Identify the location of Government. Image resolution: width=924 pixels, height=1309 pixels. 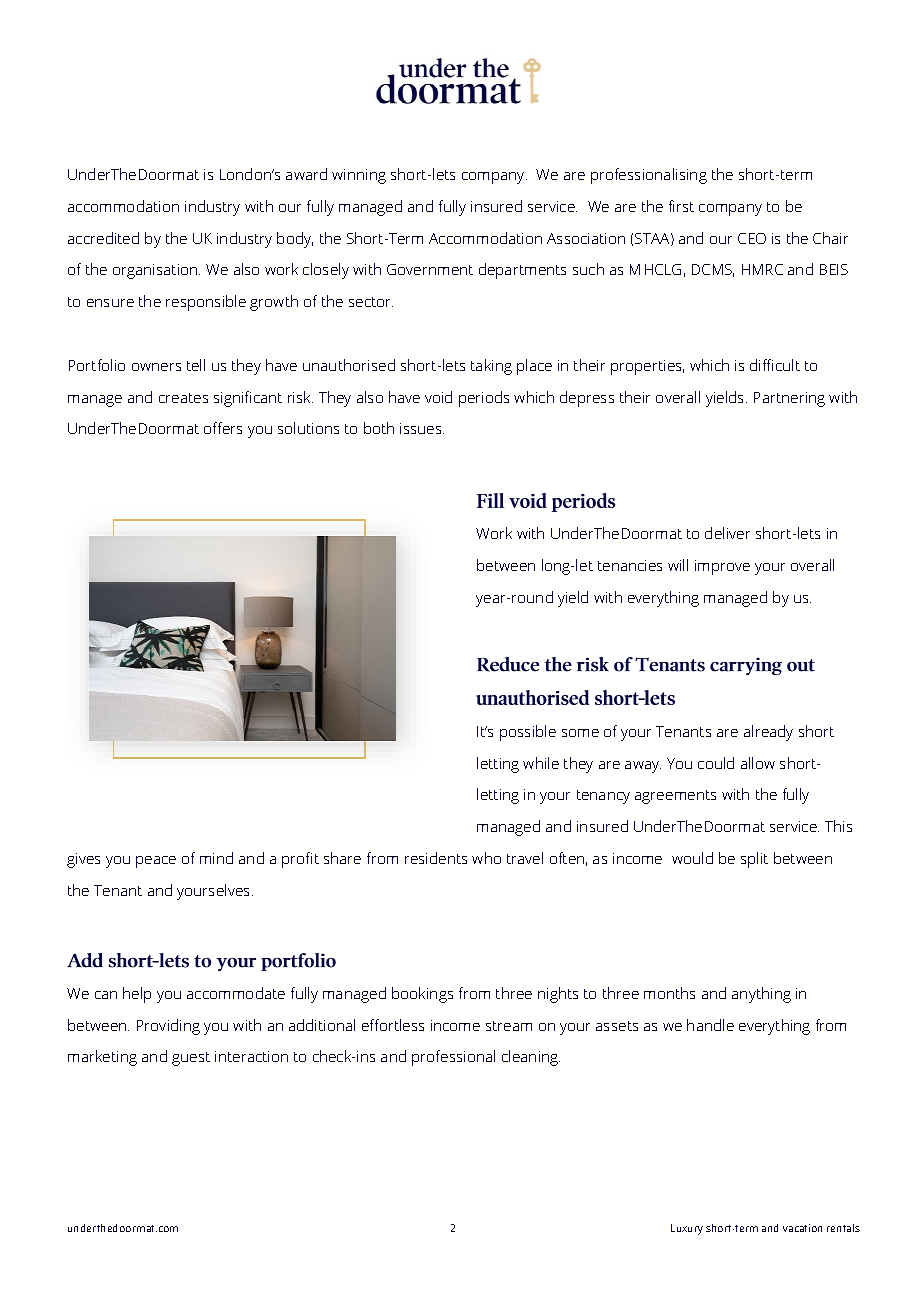
(430, 269).
